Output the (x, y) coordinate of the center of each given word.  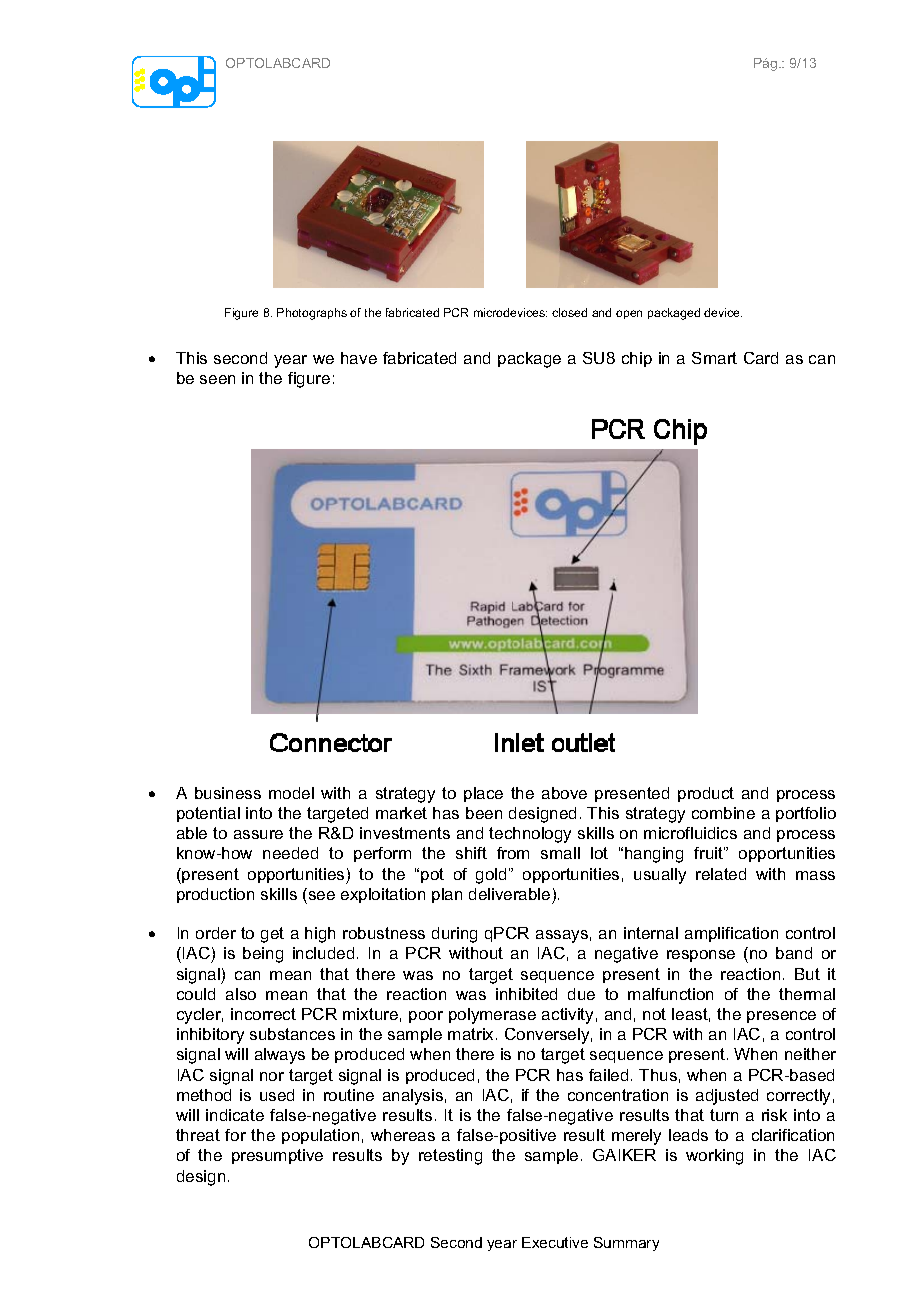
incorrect (263, 1014)
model (291, 793)
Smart (714, 358)
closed (569, 312)
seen (217, 379)
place (483, 794)
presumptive (277, 1156)
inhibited (526, 994)
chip (637, 359)
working (714, 1157)
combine (723, 813)
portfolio (806, 814)
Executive (555, 1242)
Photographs (312, 314)
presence (781, 1017)
